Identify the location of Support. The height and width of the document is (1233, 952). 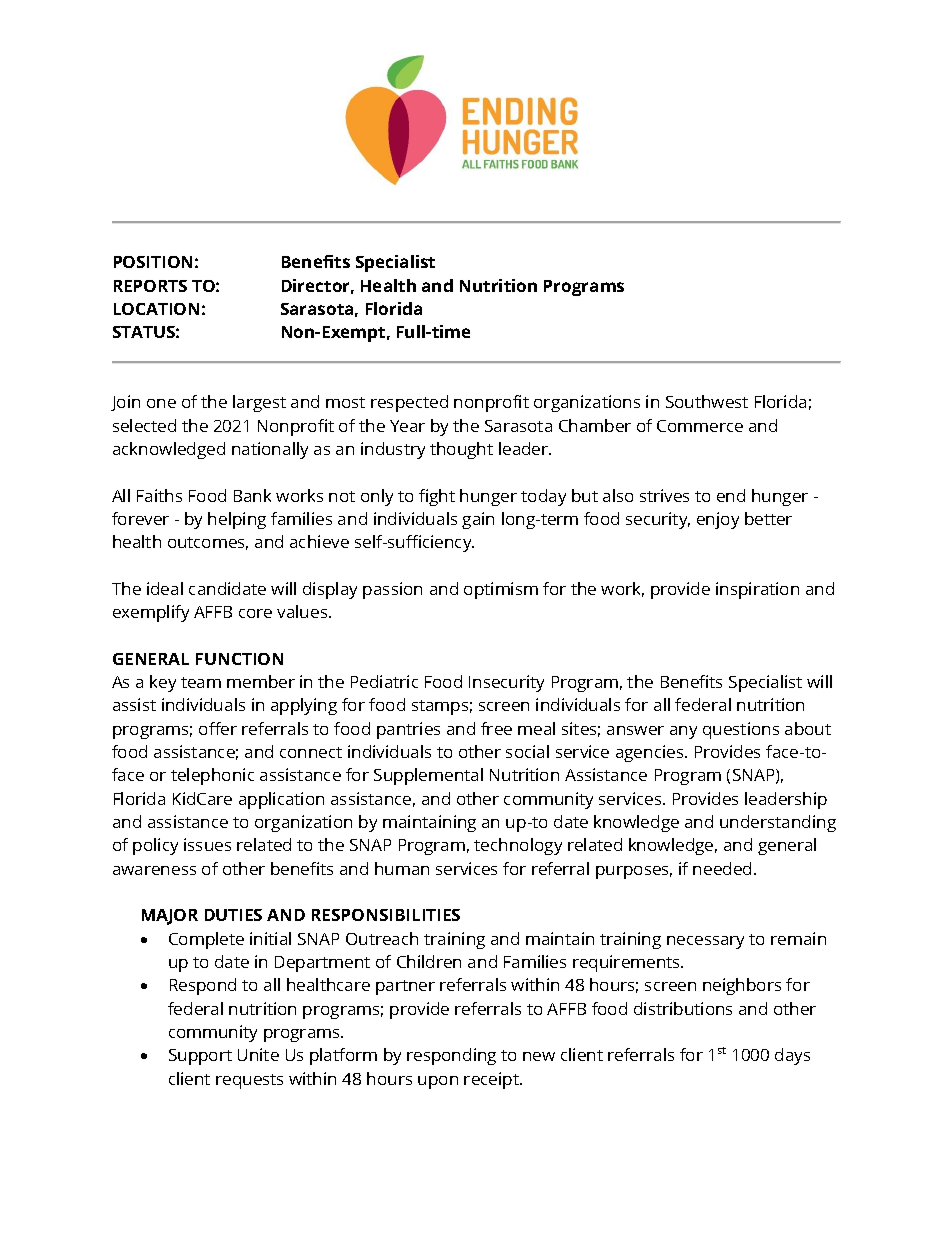
(200, 1057).
